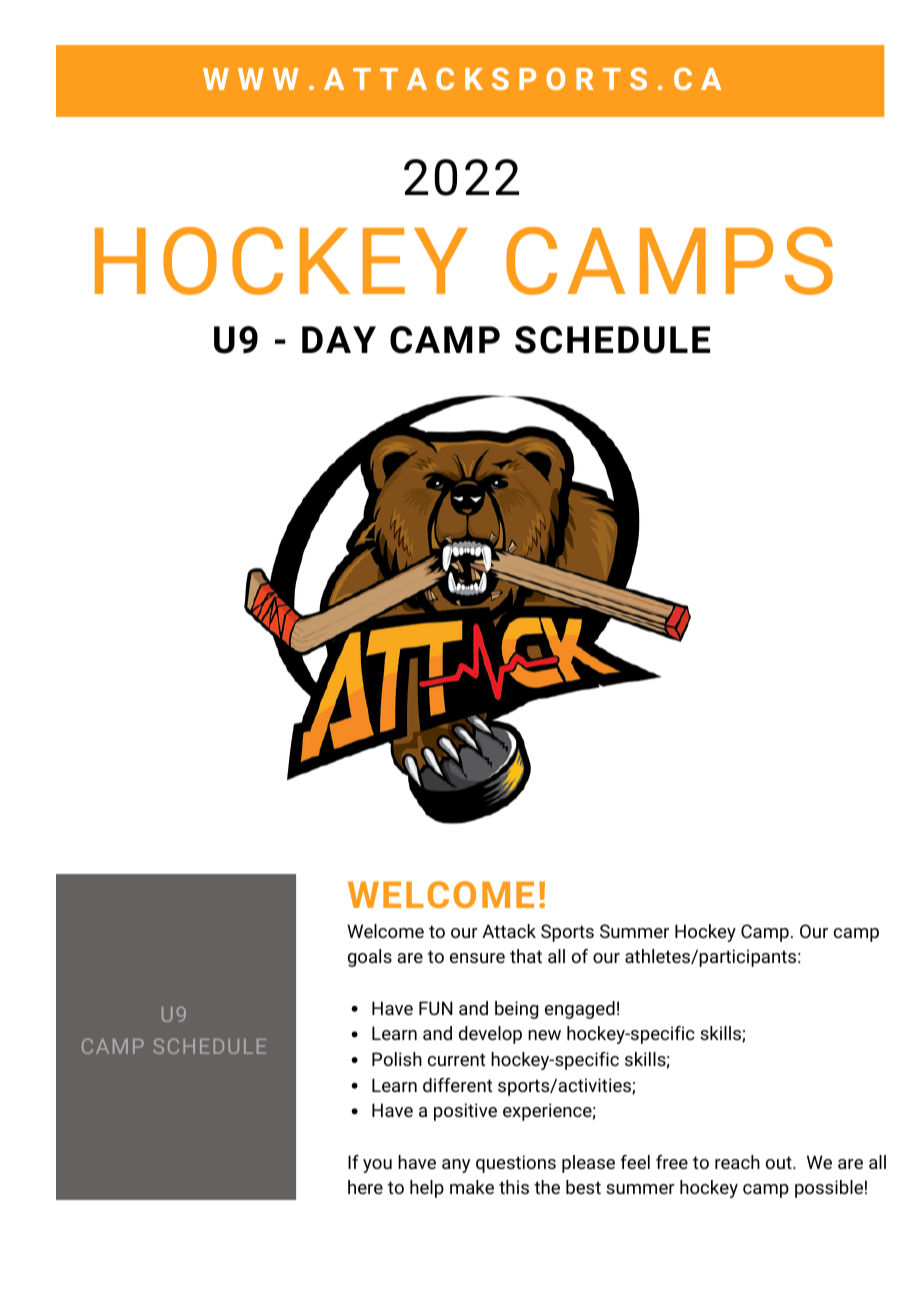 The height and width of the screenshot is (1308, 924). I want to click on DAY, so click(339, 339).
